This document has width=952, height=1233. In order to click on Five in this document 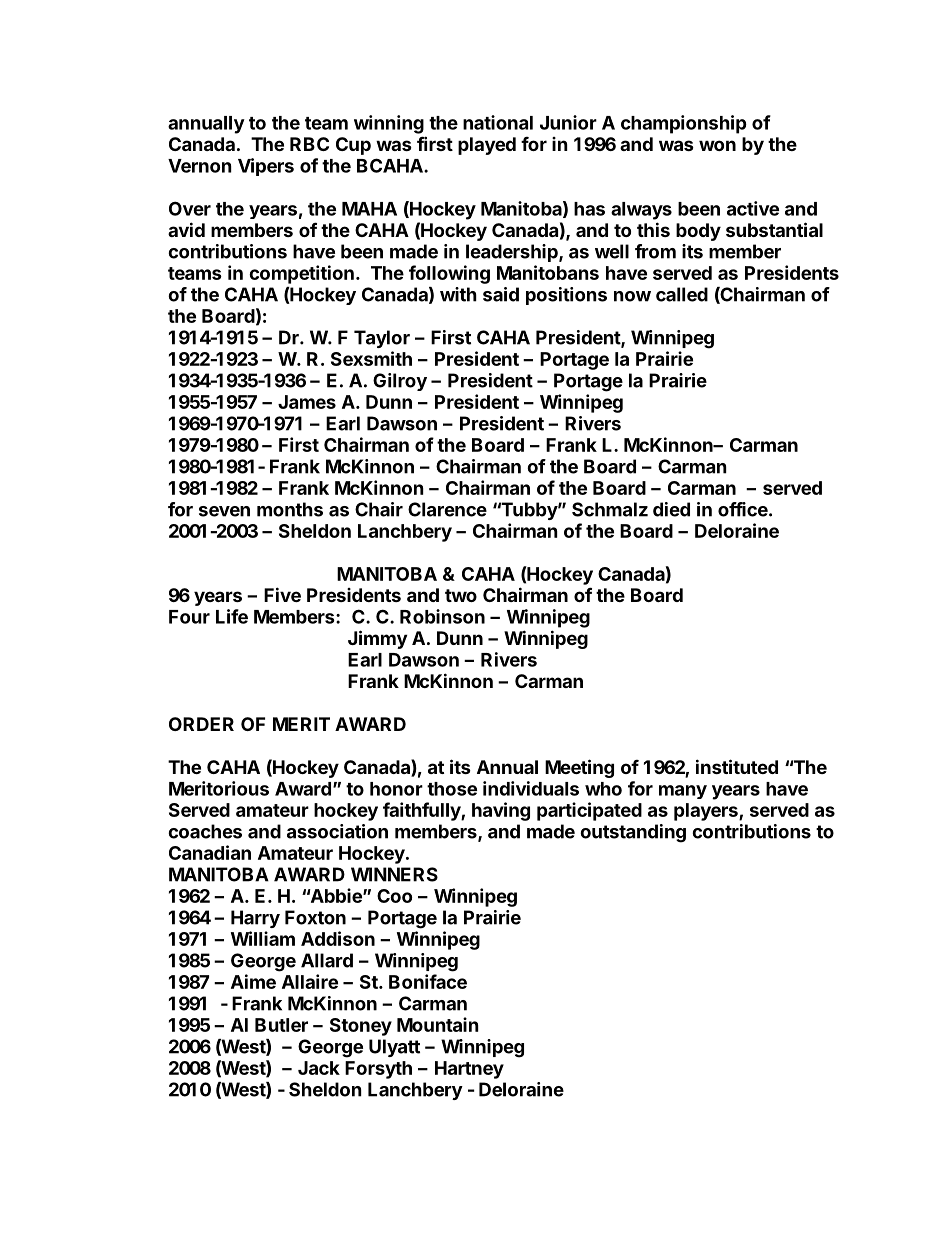, I will do `click(282, 594)`.
